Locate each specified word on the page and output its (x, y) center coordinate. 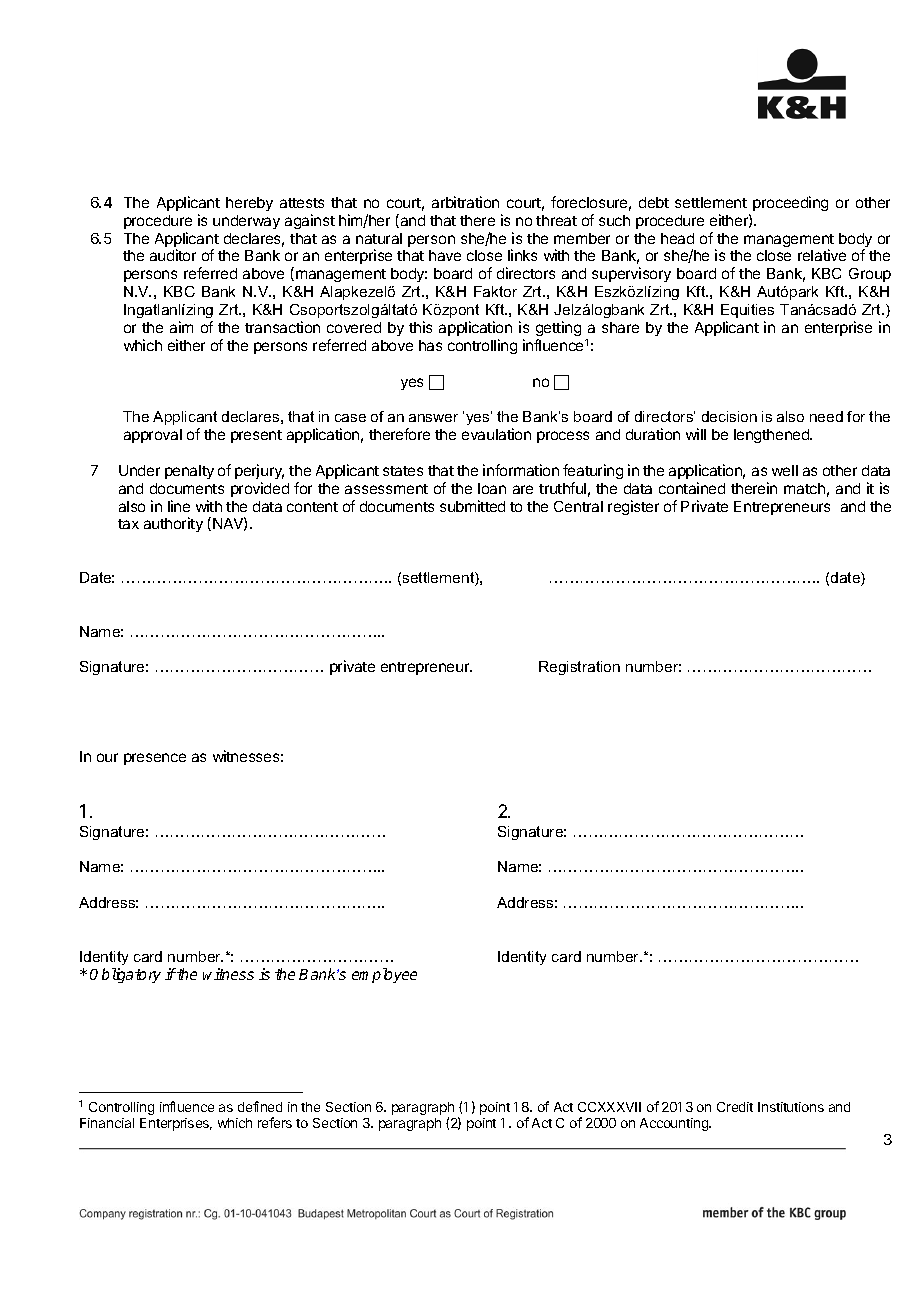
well (785, 470)
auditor (173, 255)
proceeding (790, 203)
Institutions (791, 1107)
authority (173, 524)
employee (384, 975)
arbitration (465, 202)
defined (260, 1106)
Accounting (675, 1124)
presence (155, 759)
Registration (579, 668)
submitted (472, 506)
